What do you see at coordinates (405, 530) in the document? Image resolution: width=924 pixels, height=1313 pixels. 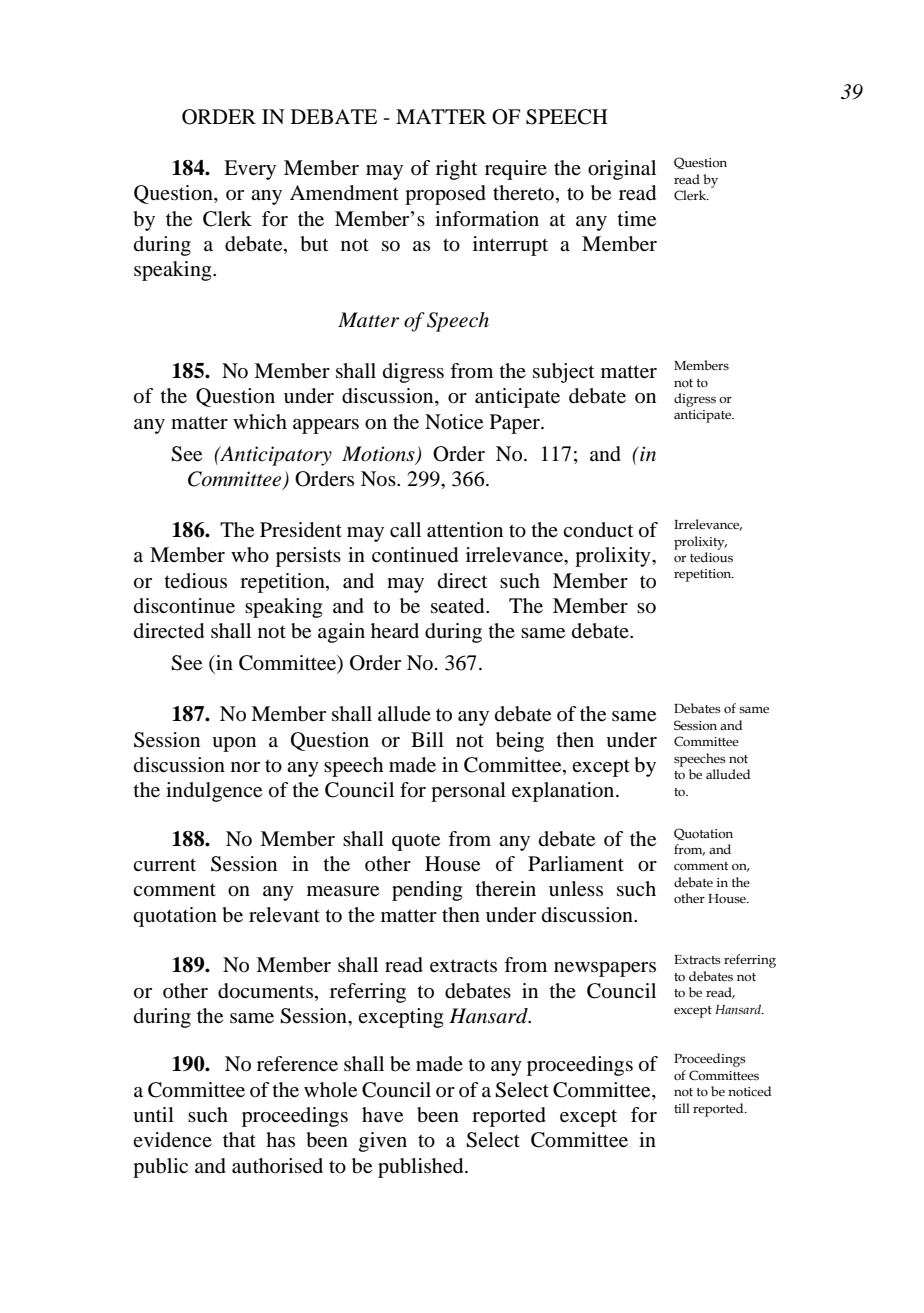 I see `call` at bounding box center [405, 530].
